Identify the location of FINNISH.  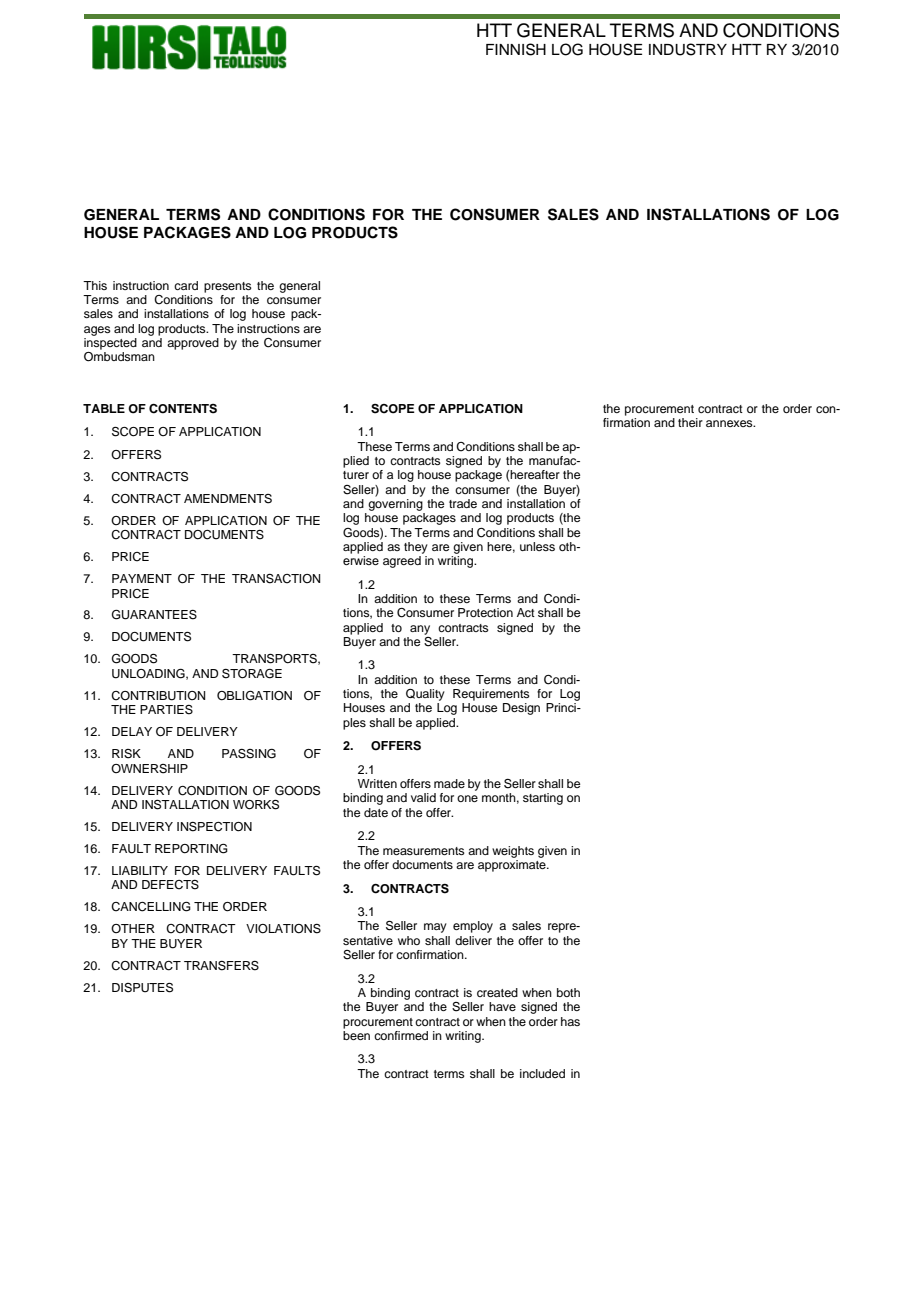
(516, 49).
